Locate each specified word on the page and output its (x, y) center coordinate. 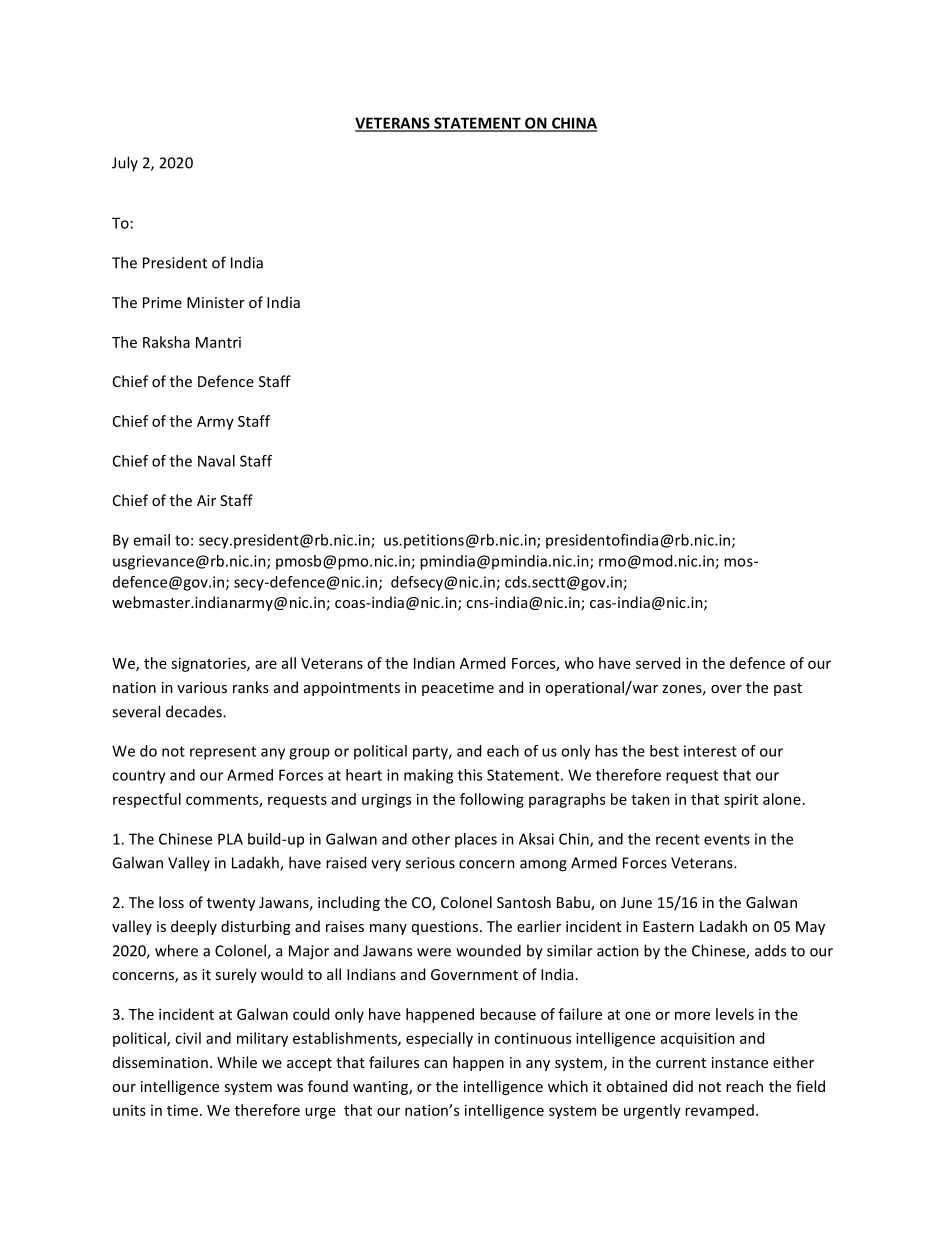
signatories (209, 664)
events (727, 839)
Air (206, 500)
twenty (231, 904)
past (788, 689)
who (579, 663)
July (125, 163)
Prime (162, 302)
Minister (216, 302)
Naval (216, 461)
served (658, 663)
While (237, 1062)
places (476, 840)
